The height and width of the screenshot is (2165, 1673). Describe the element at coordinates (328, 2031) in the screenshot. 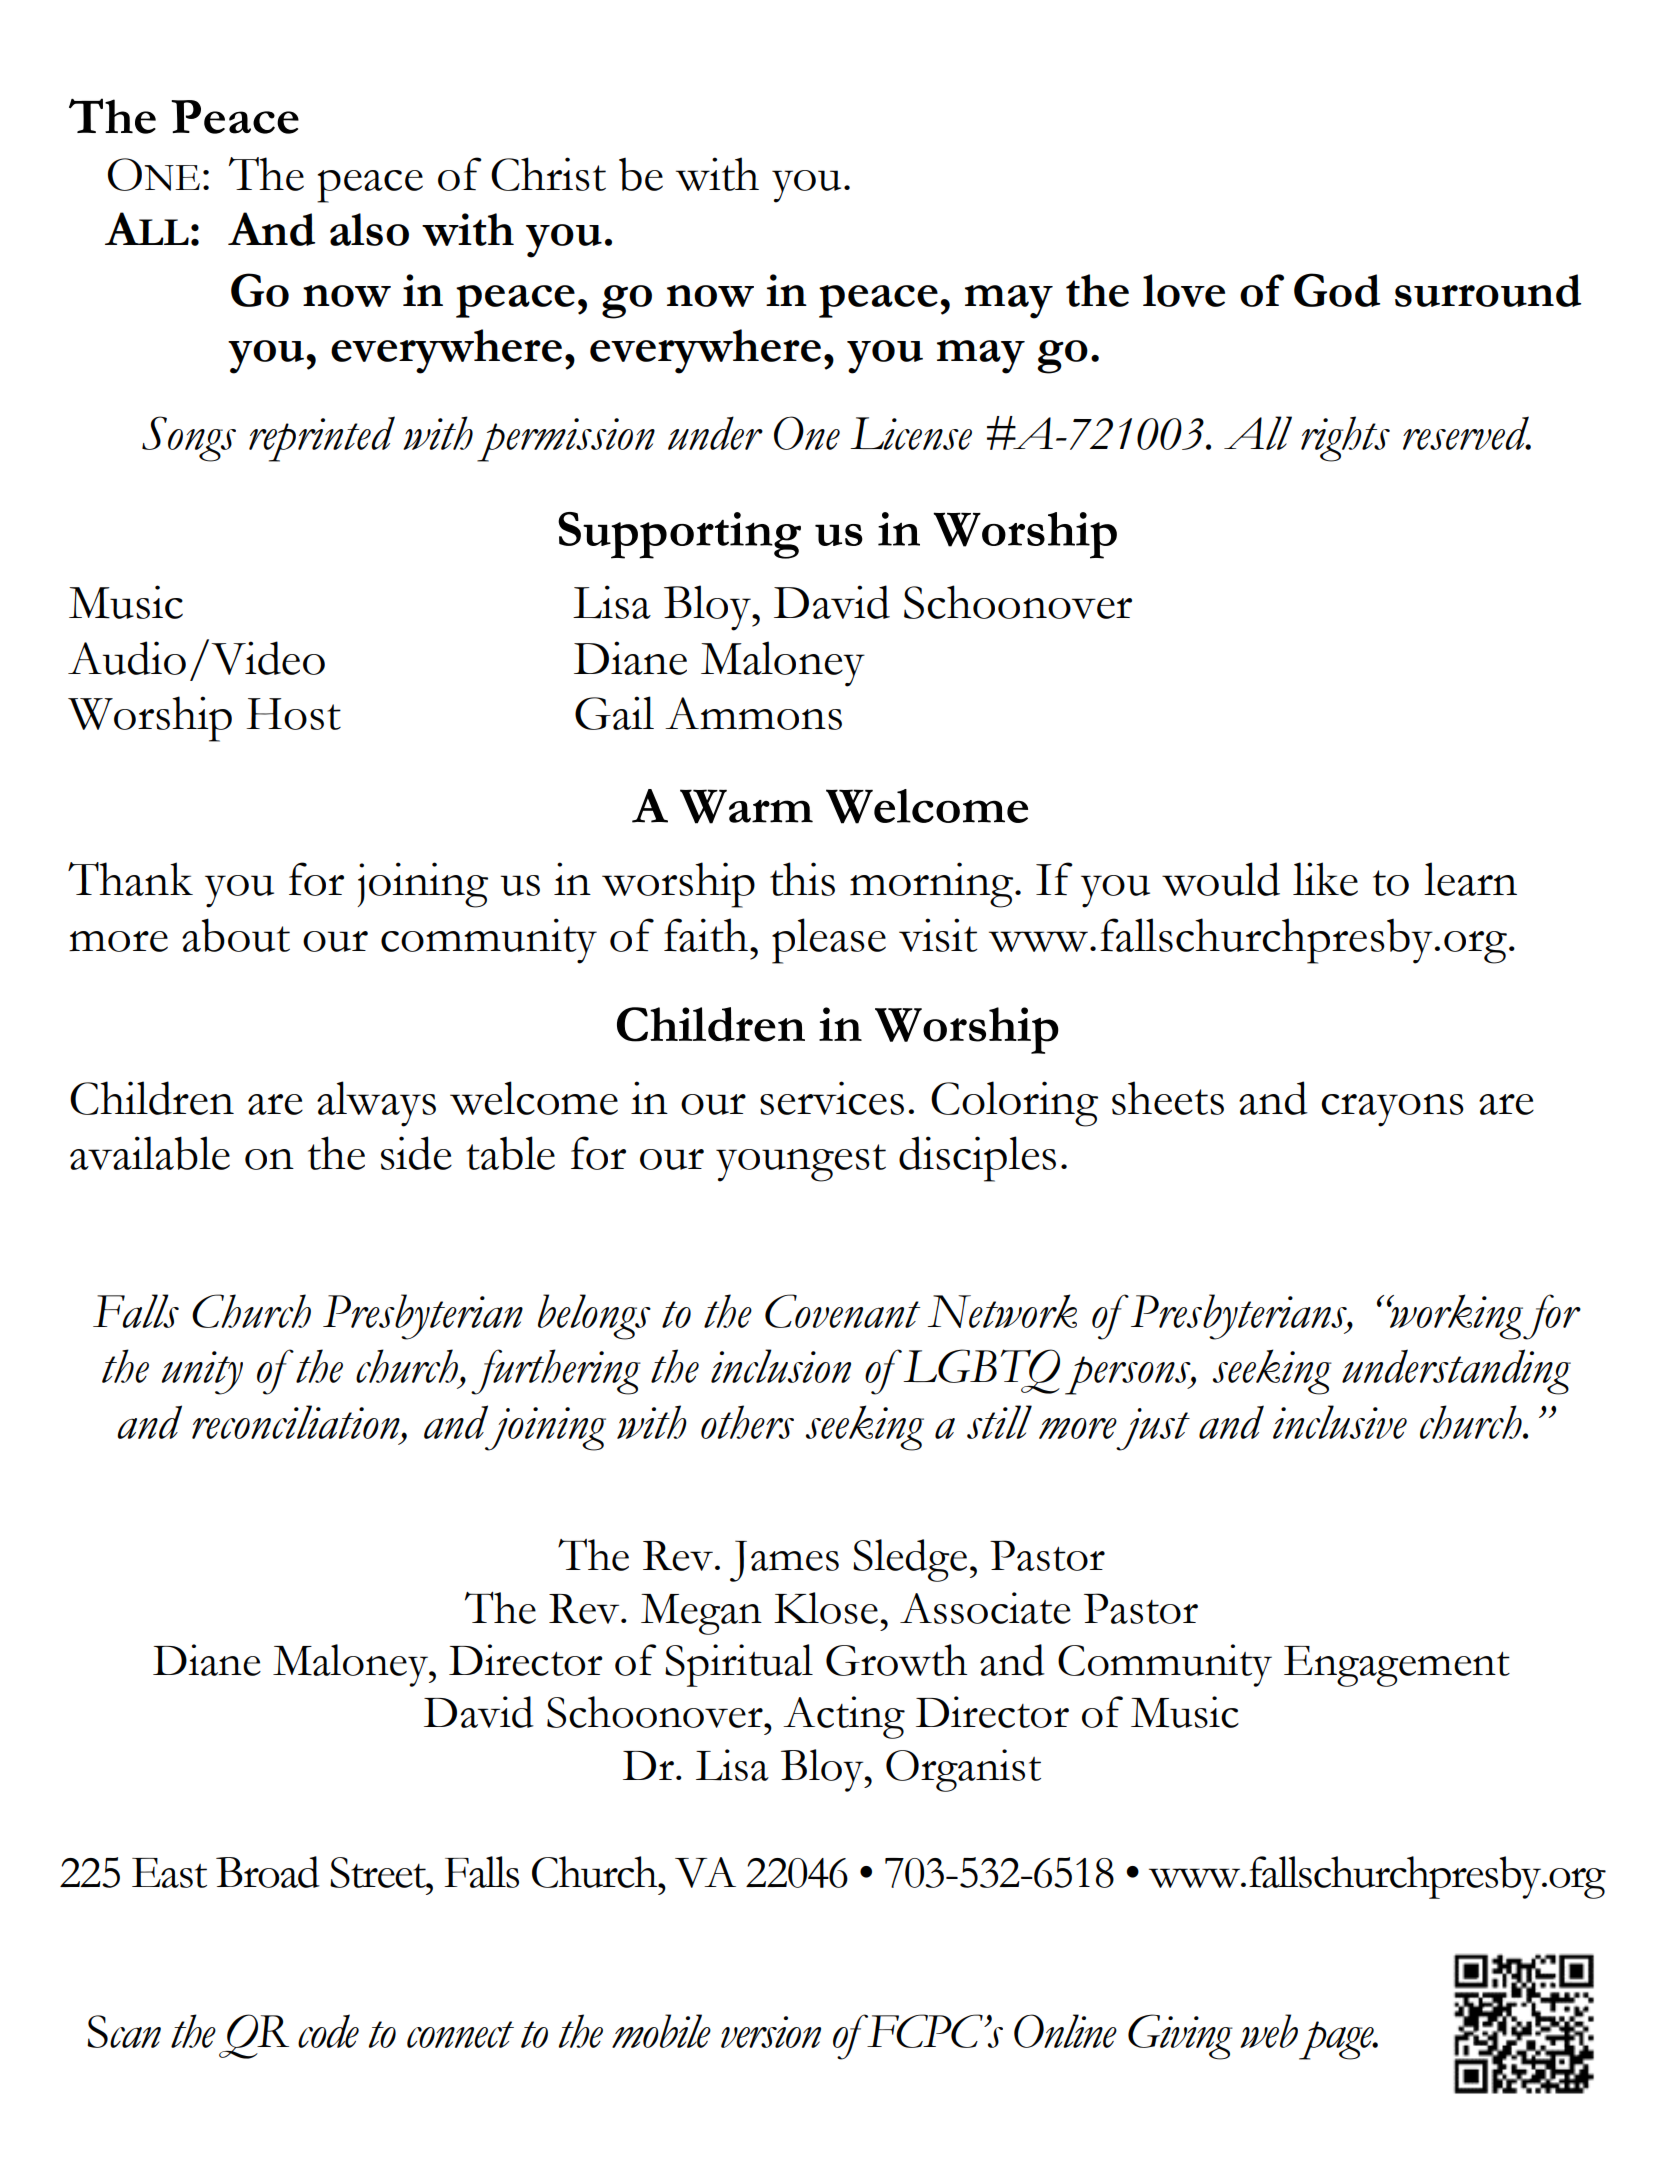

I see `code` at that location.
